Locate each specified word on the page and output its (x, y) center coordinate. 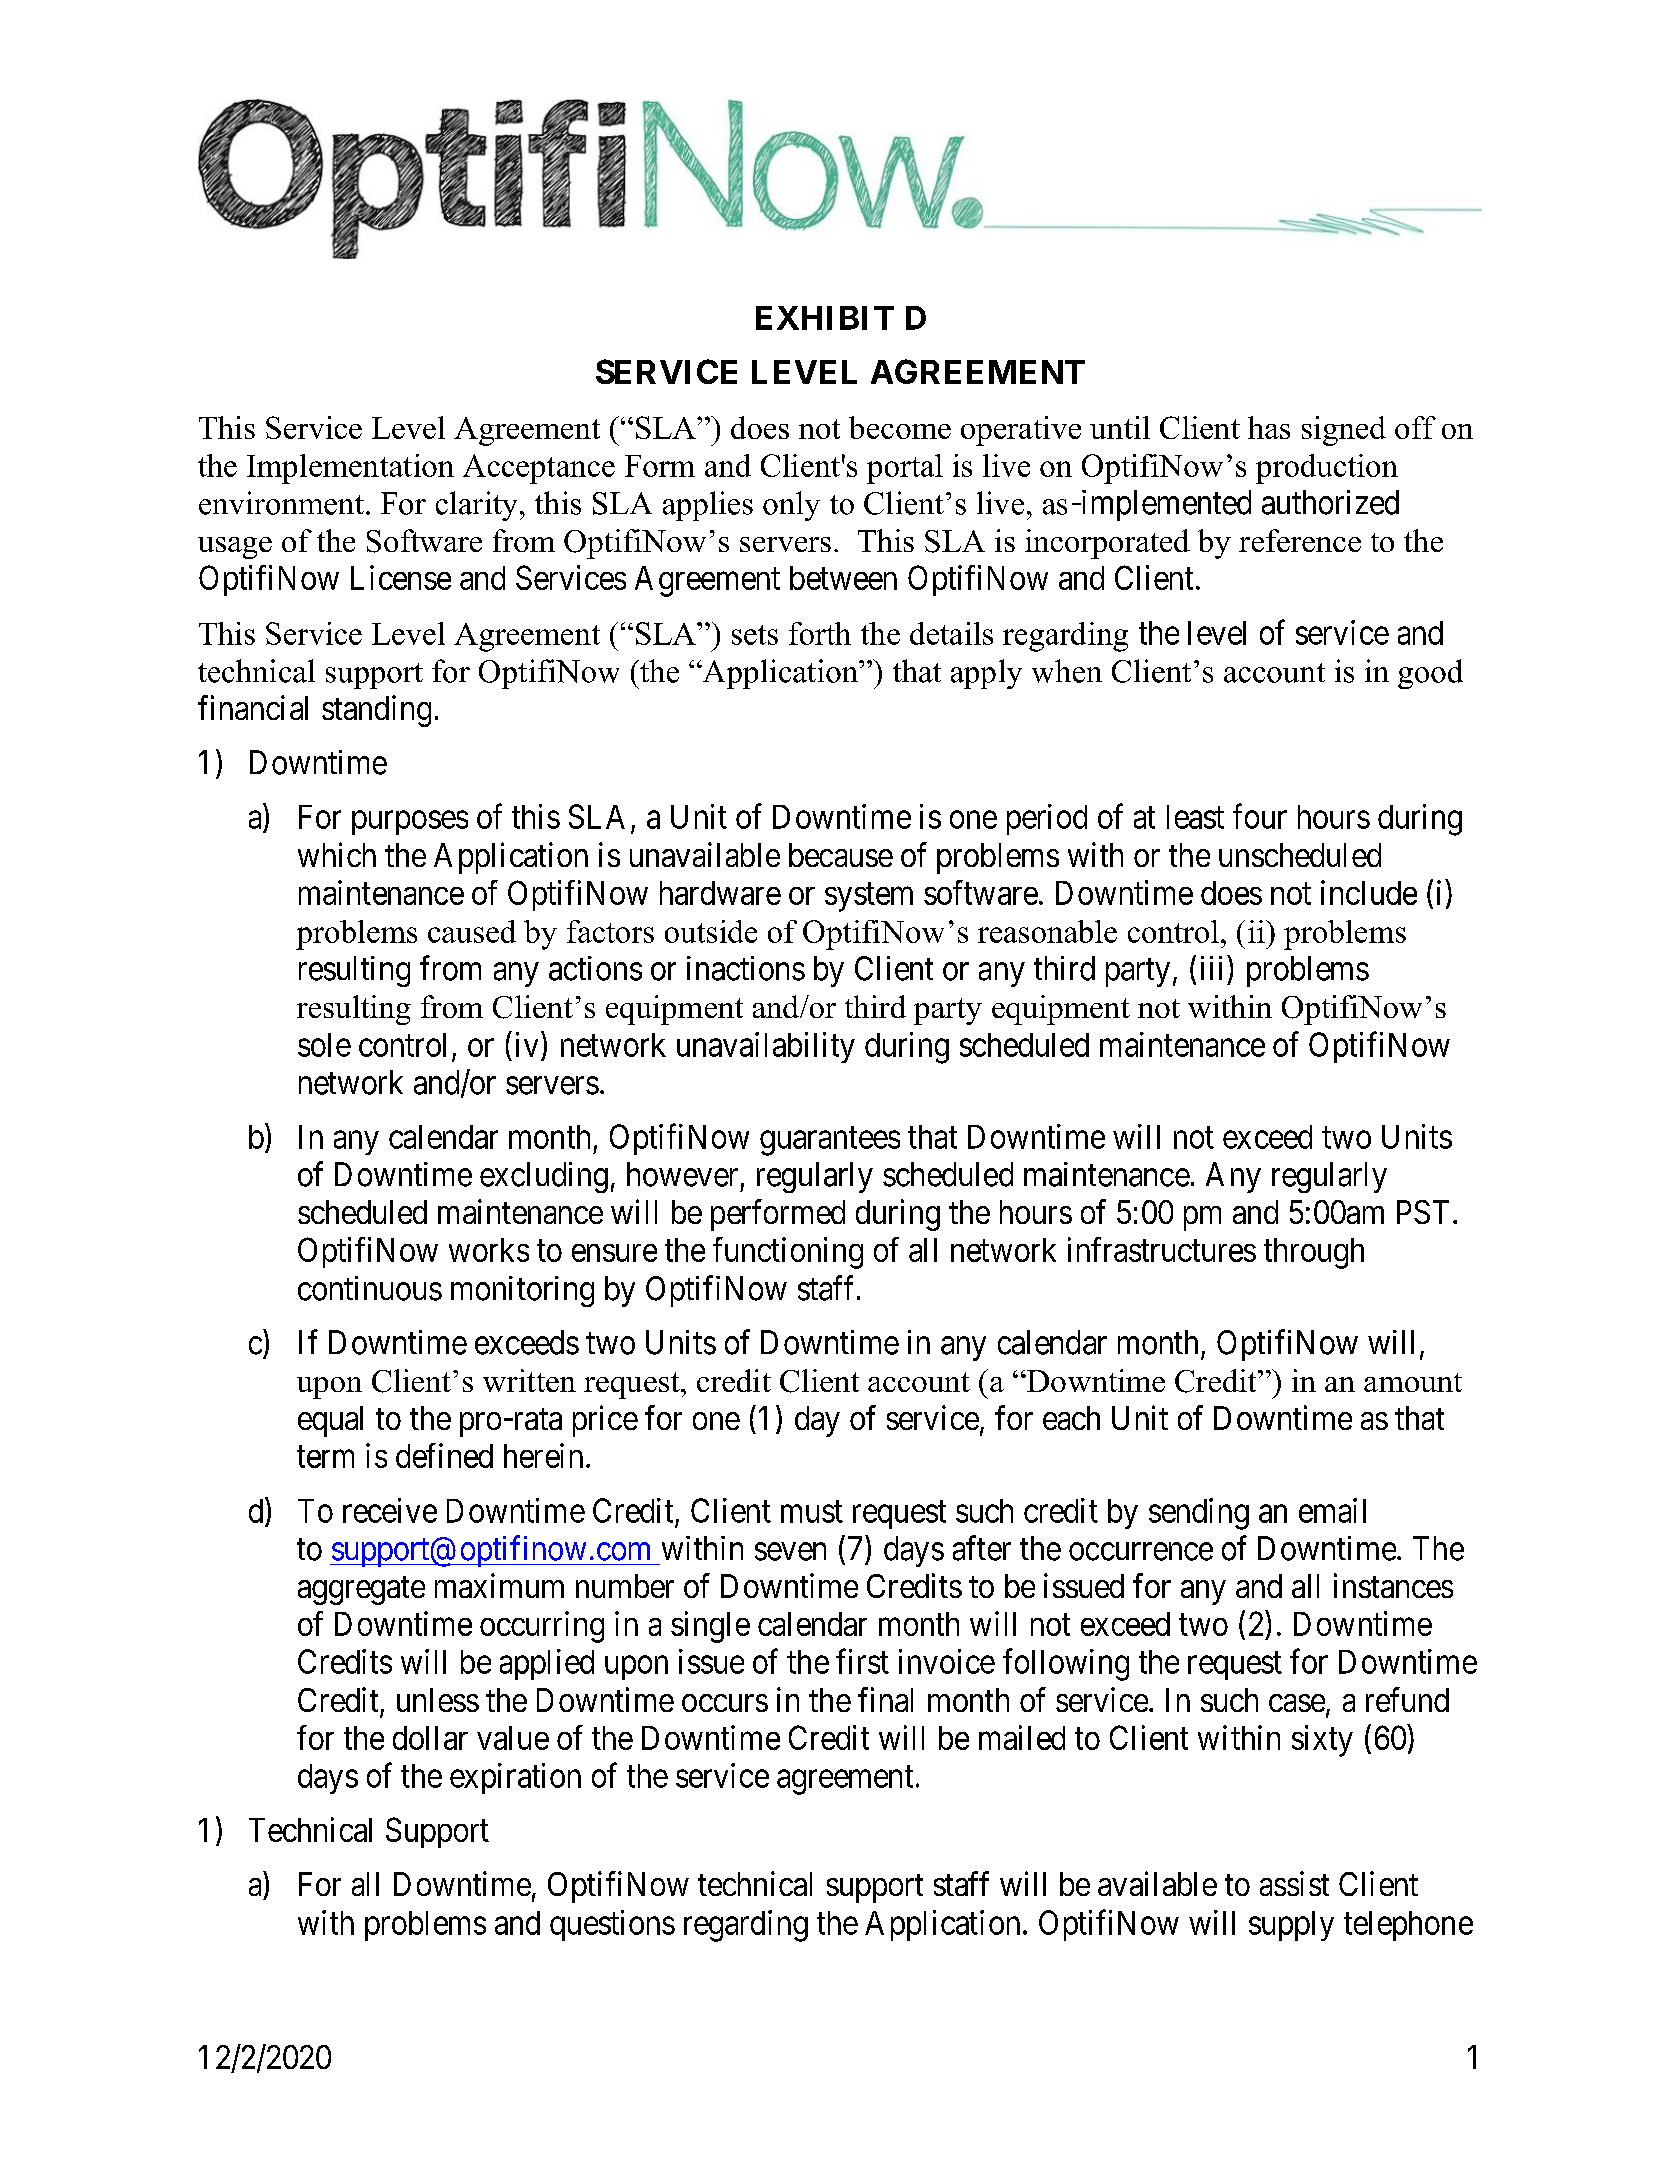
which (337, 854)
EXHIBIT (825, 318)
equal (330, 1421)
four (1260, 816)
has (1269, 427)
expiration (515, 1778)
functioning (788, 1253)
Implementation (350, 469)
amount (1413, 1382)
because (841, 855)
